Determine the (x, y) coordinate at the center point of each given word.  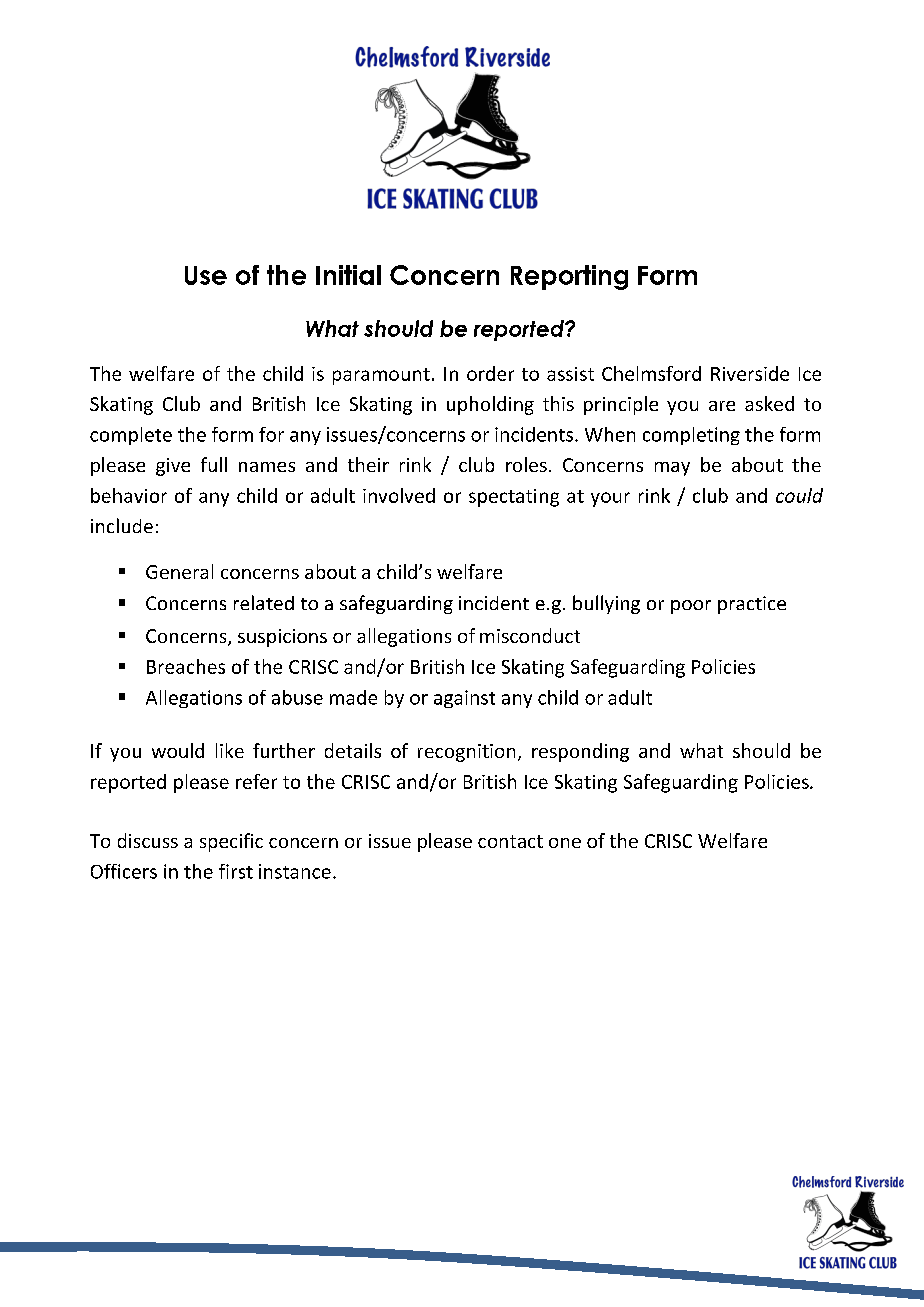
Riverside (750, 373)
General (179, 571)
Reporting (569, 277)
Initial (348, 275)
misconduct (530, 635)
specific (231, 842)
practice (752, 605)
